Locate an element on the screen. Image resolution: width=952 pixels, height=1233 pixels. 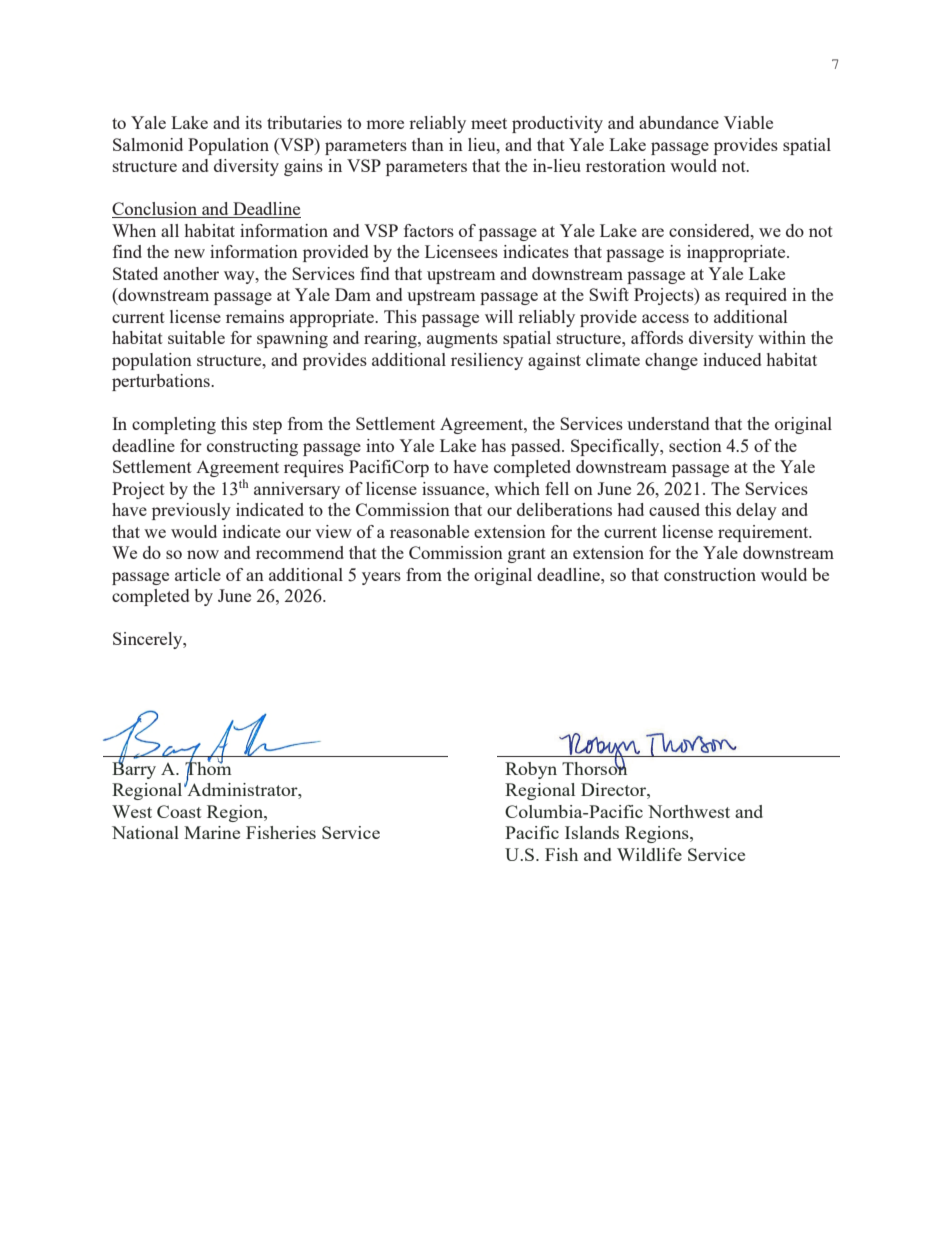
abundance is located at coordinates (679, 122).
